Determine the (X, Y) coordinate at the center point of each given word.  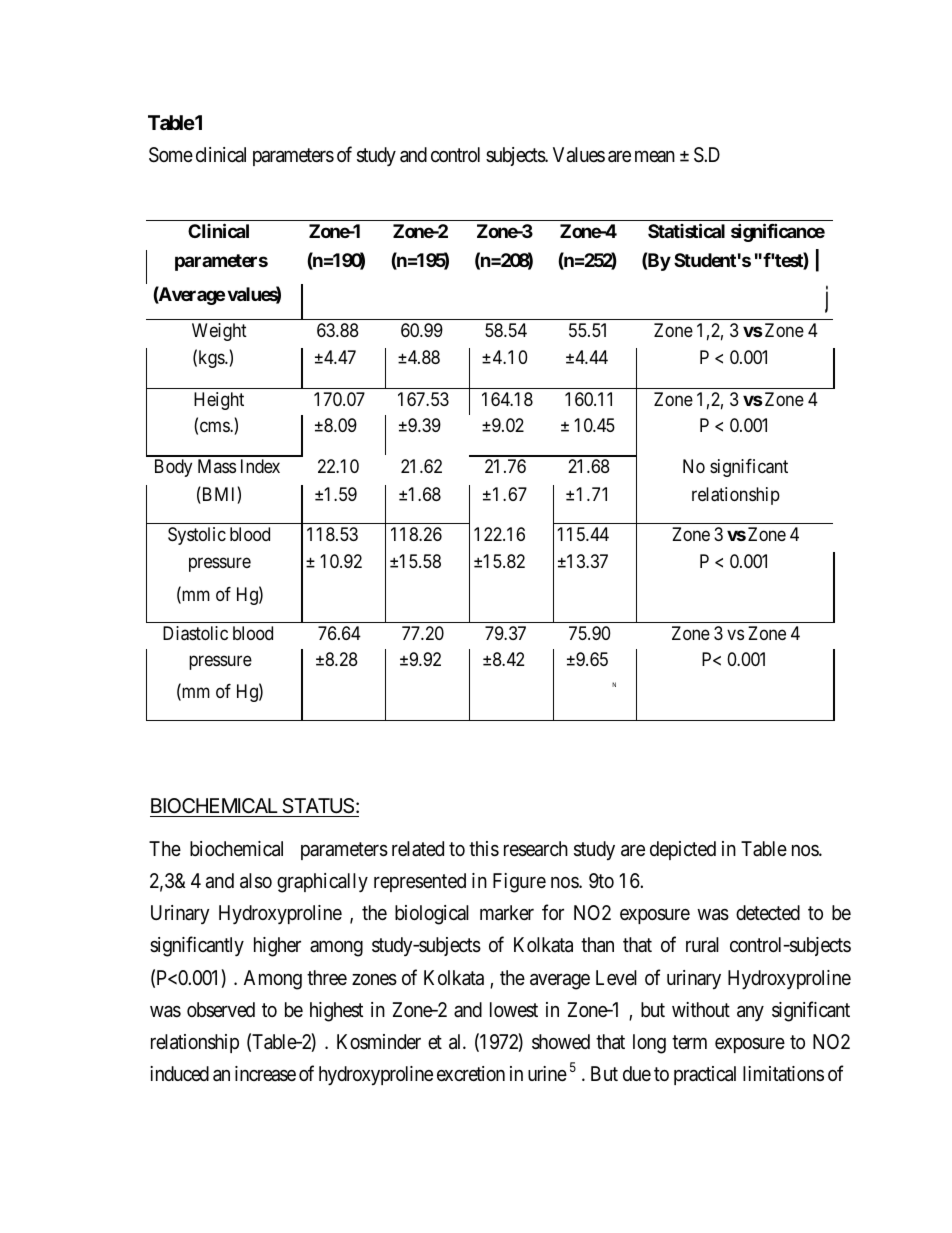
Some (171, 155)
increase (265, 1074)
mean (655, 156)
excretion (471, 1073)
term (689, 1042)
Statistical (686, 230)
